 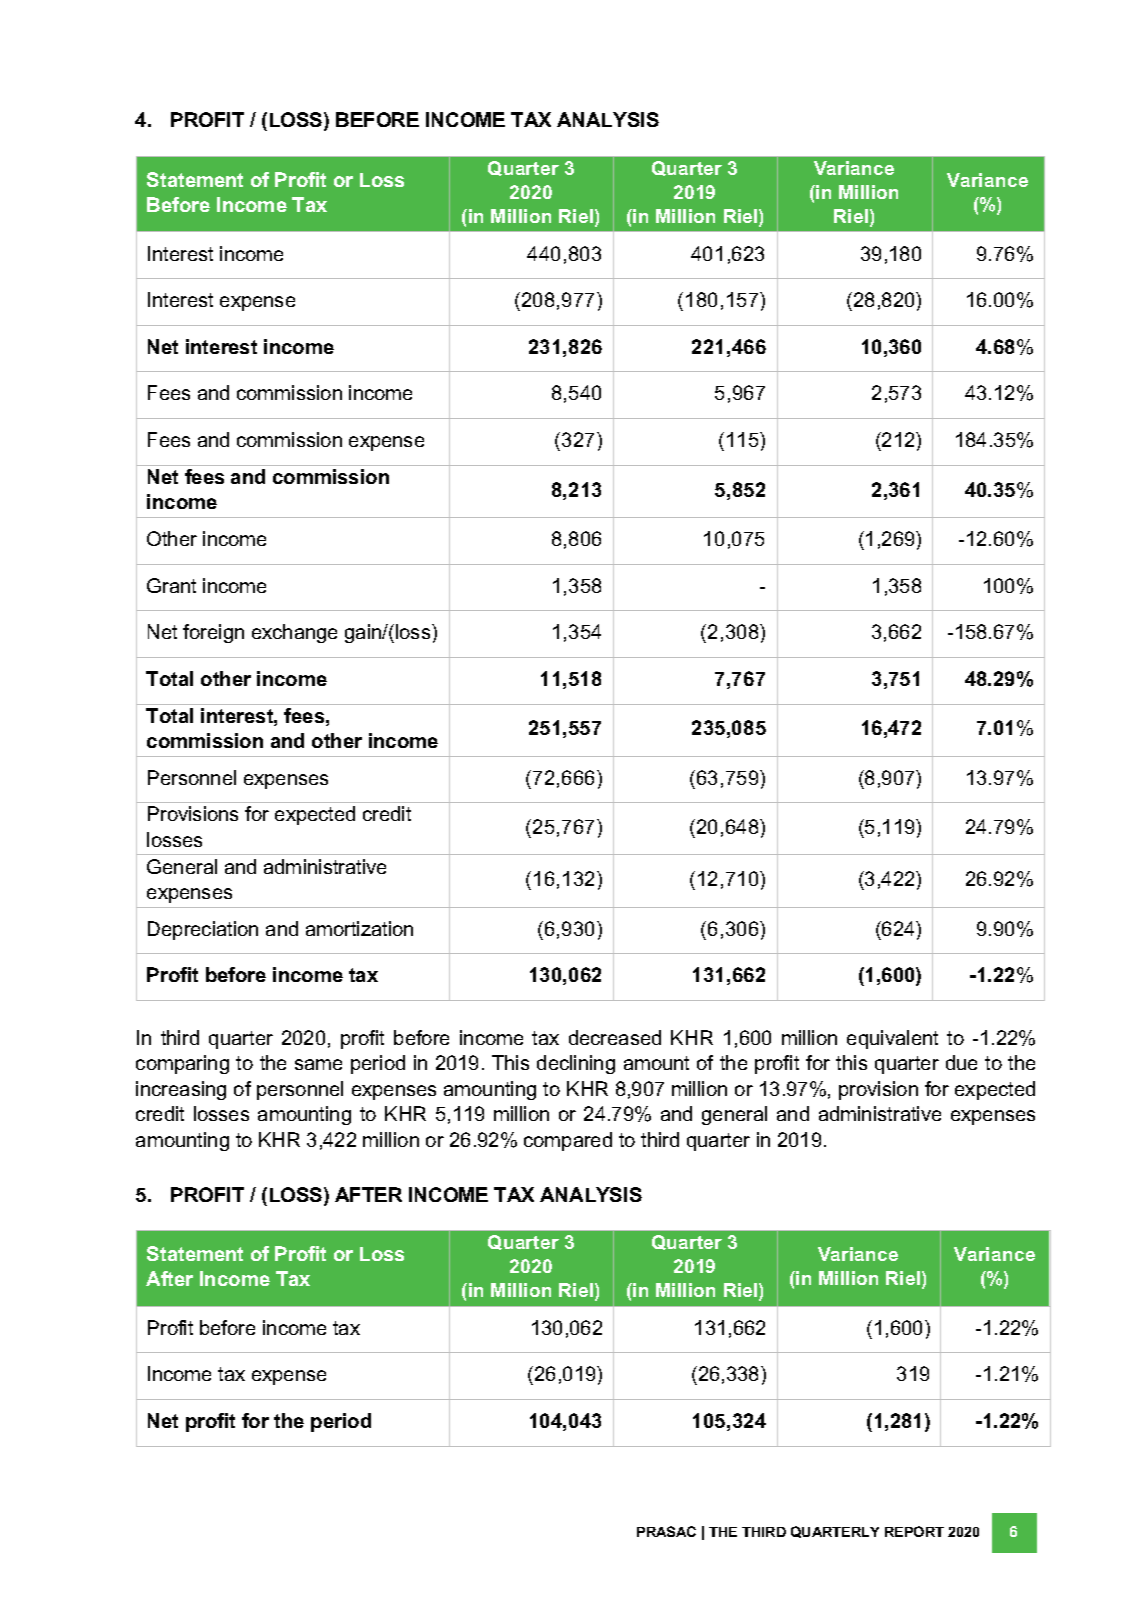 I want to click on Grant, so click(x=171, y=585).
